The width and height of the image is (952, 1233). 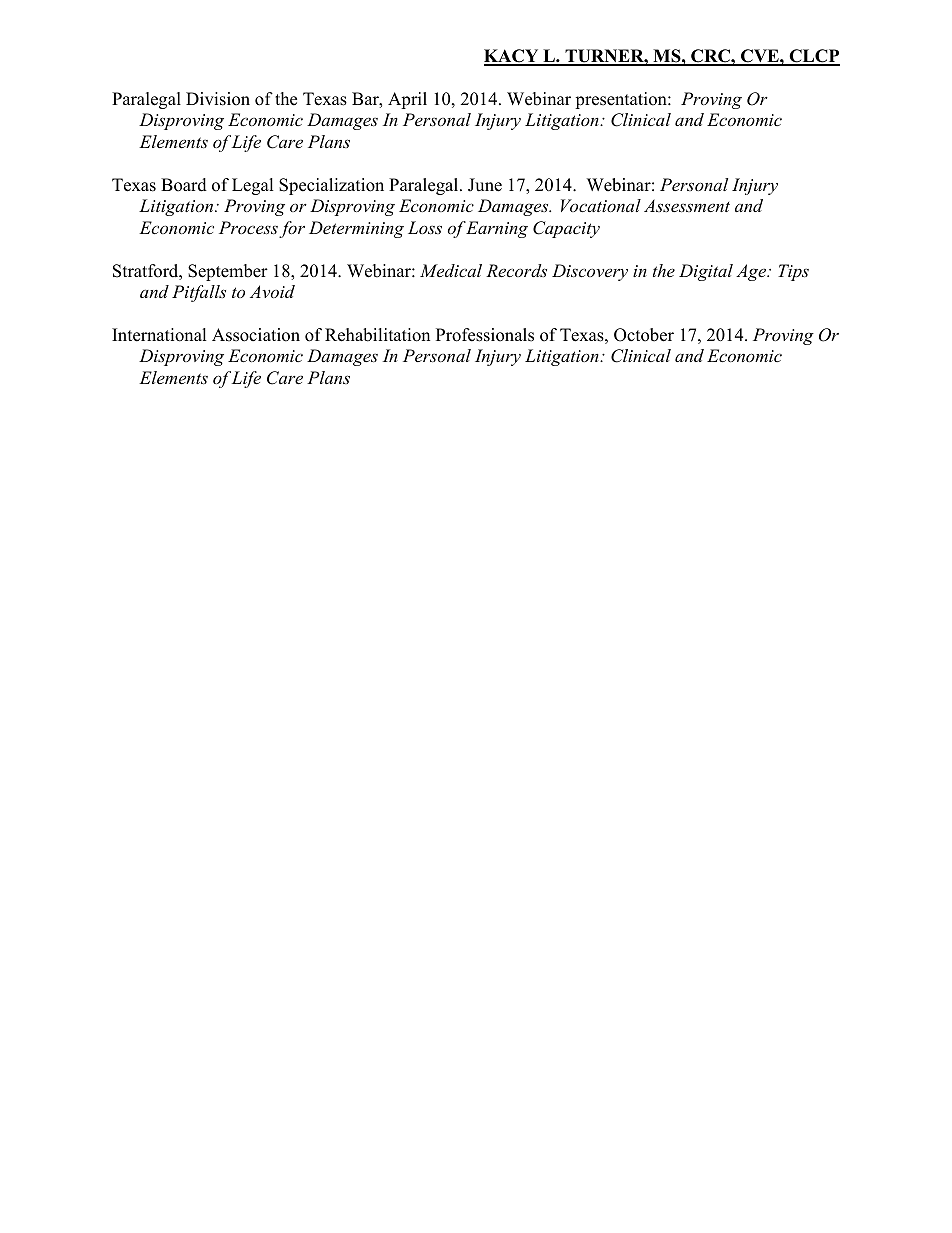 What do you see at coordinates (644, 335) in the image?
I see `October` at bounding box center [644, 335].
